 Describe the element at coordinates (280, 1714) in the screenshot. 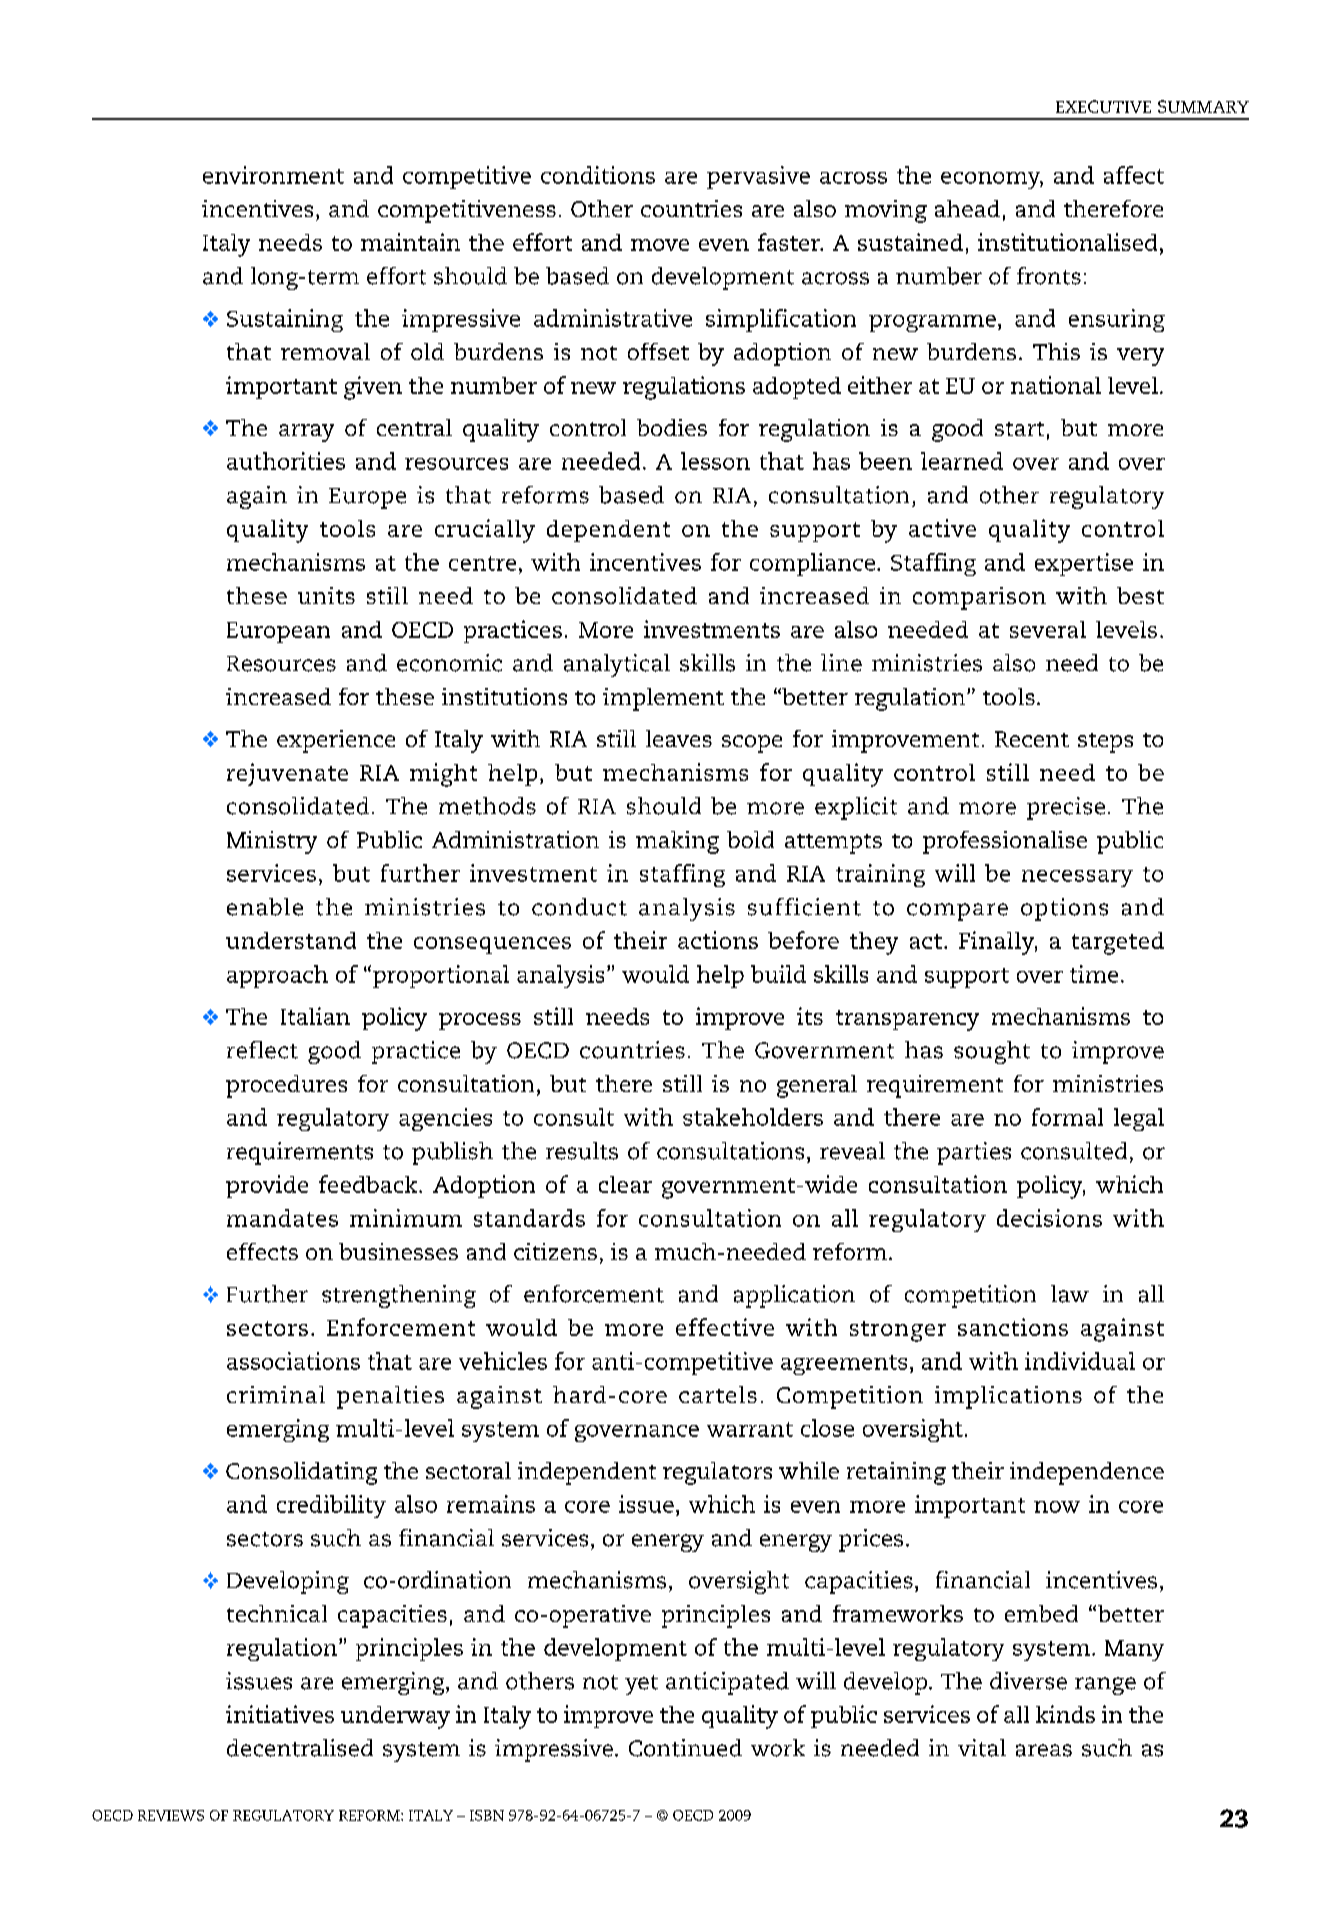

I see `initiatives` at that location.
